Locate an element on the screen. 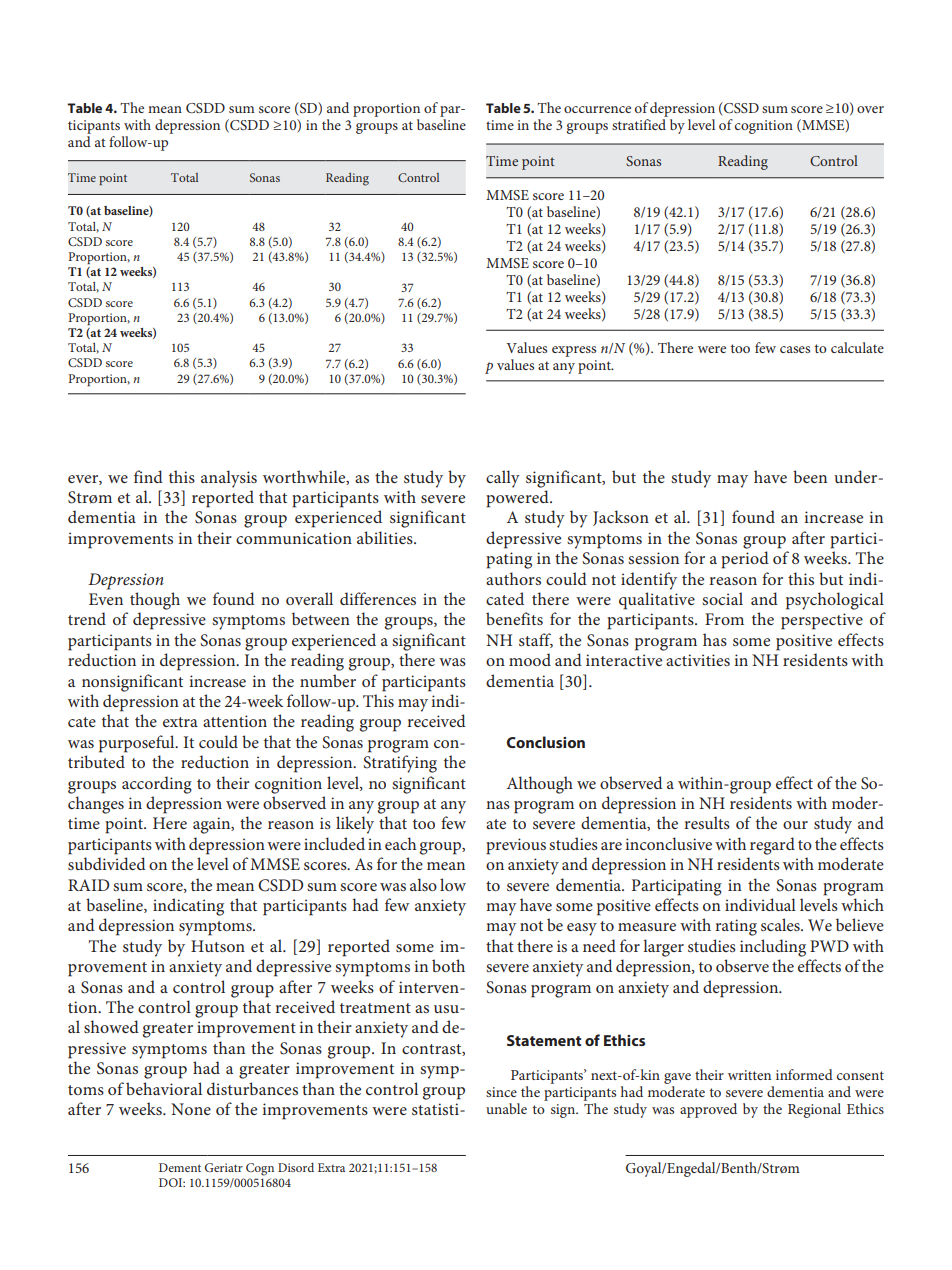 Image resolution: width=952 pixels, height=1270 pixels. including is located at coordinates (773, 948).
